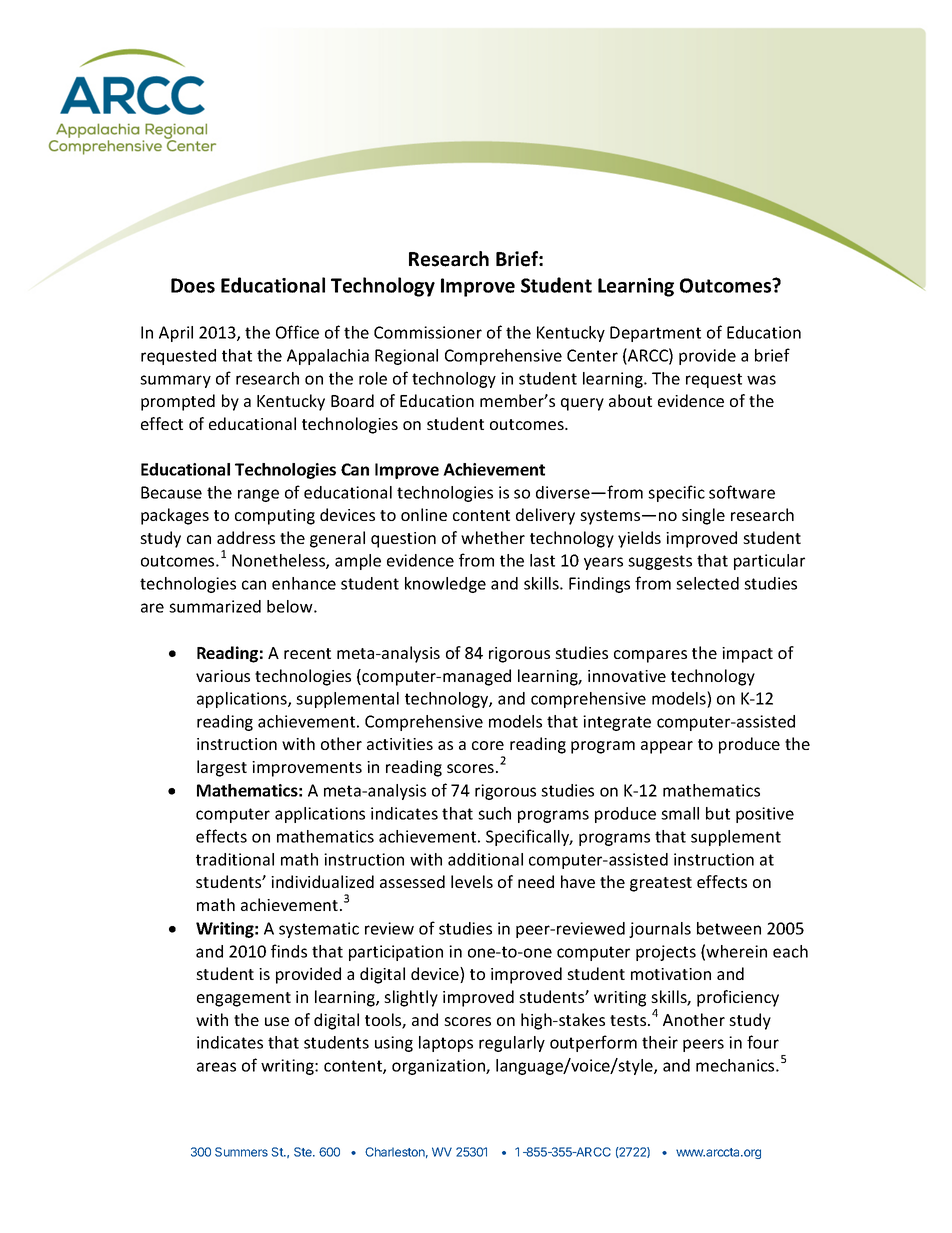 The height and width of the screenshot is (1233, 952). What do you see at coordinates (655, 334) in the screenshot?
I see `Department` at bounding box center [655, 334].
